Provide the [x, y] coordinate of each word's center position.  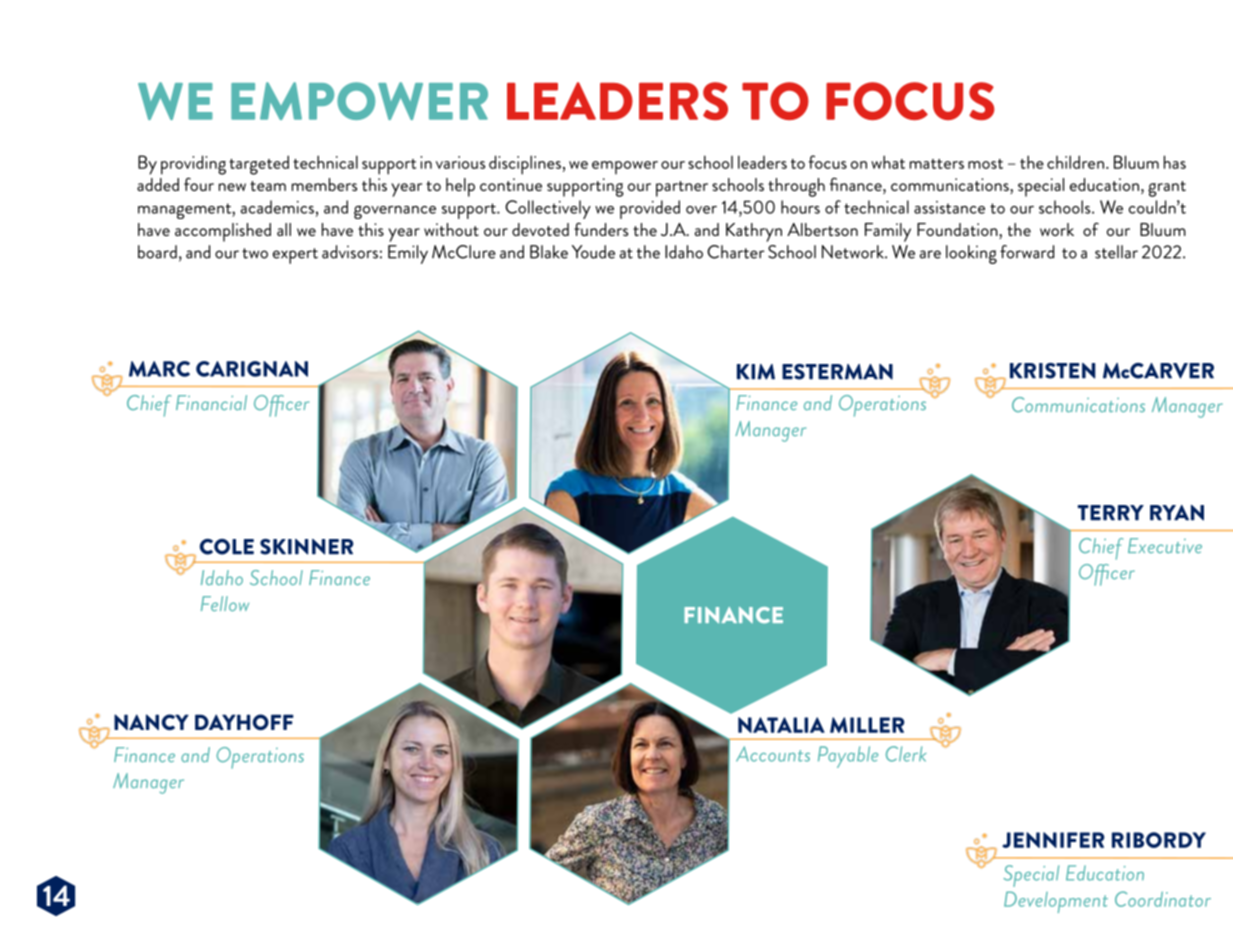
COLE [227, 547]
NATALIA [781, 725]
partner [682, 189]
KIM [756, 372]
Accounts [773, 754]
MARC [159, 369]
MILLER [867, 725]
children [1075, 162]
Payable [848, 757]
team [268, 186]
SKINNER [307, 547]
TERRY [1111, 513]
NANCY [151, 722]
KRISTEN [1052, 371]
